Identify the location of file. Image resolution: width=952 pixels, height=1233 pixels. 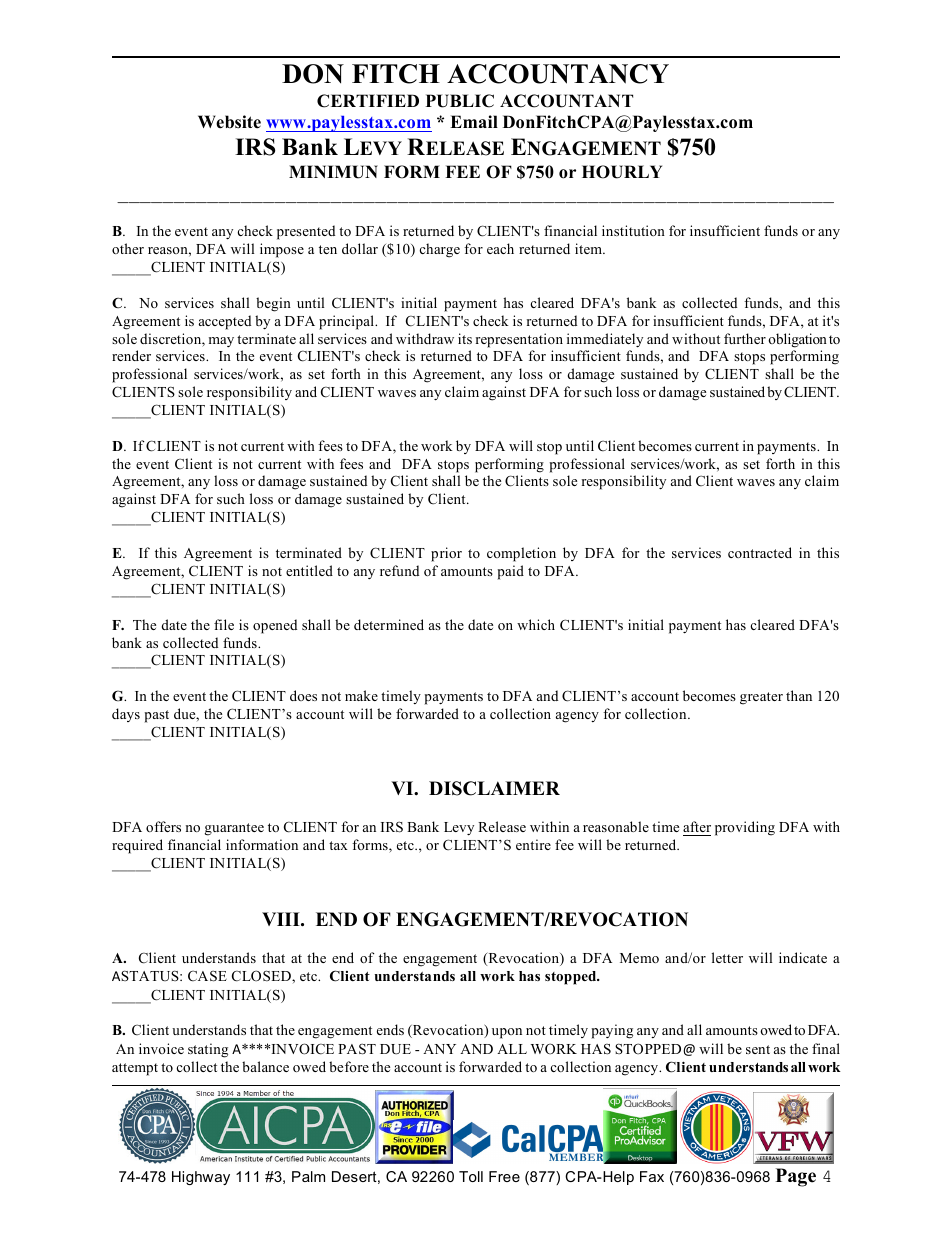
(224, 624).
